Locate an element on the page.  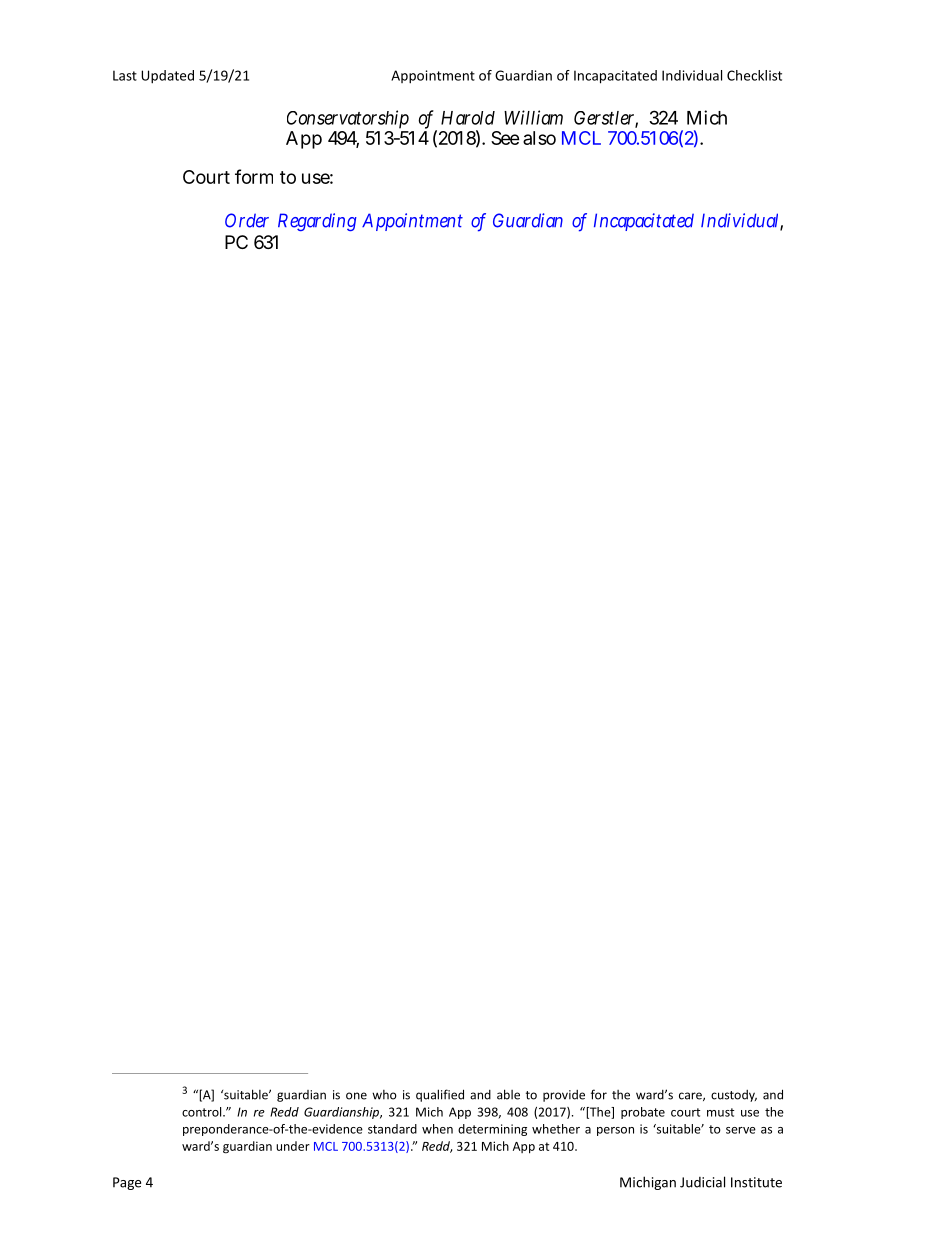
Updated is located at coordinates (167, 77).
